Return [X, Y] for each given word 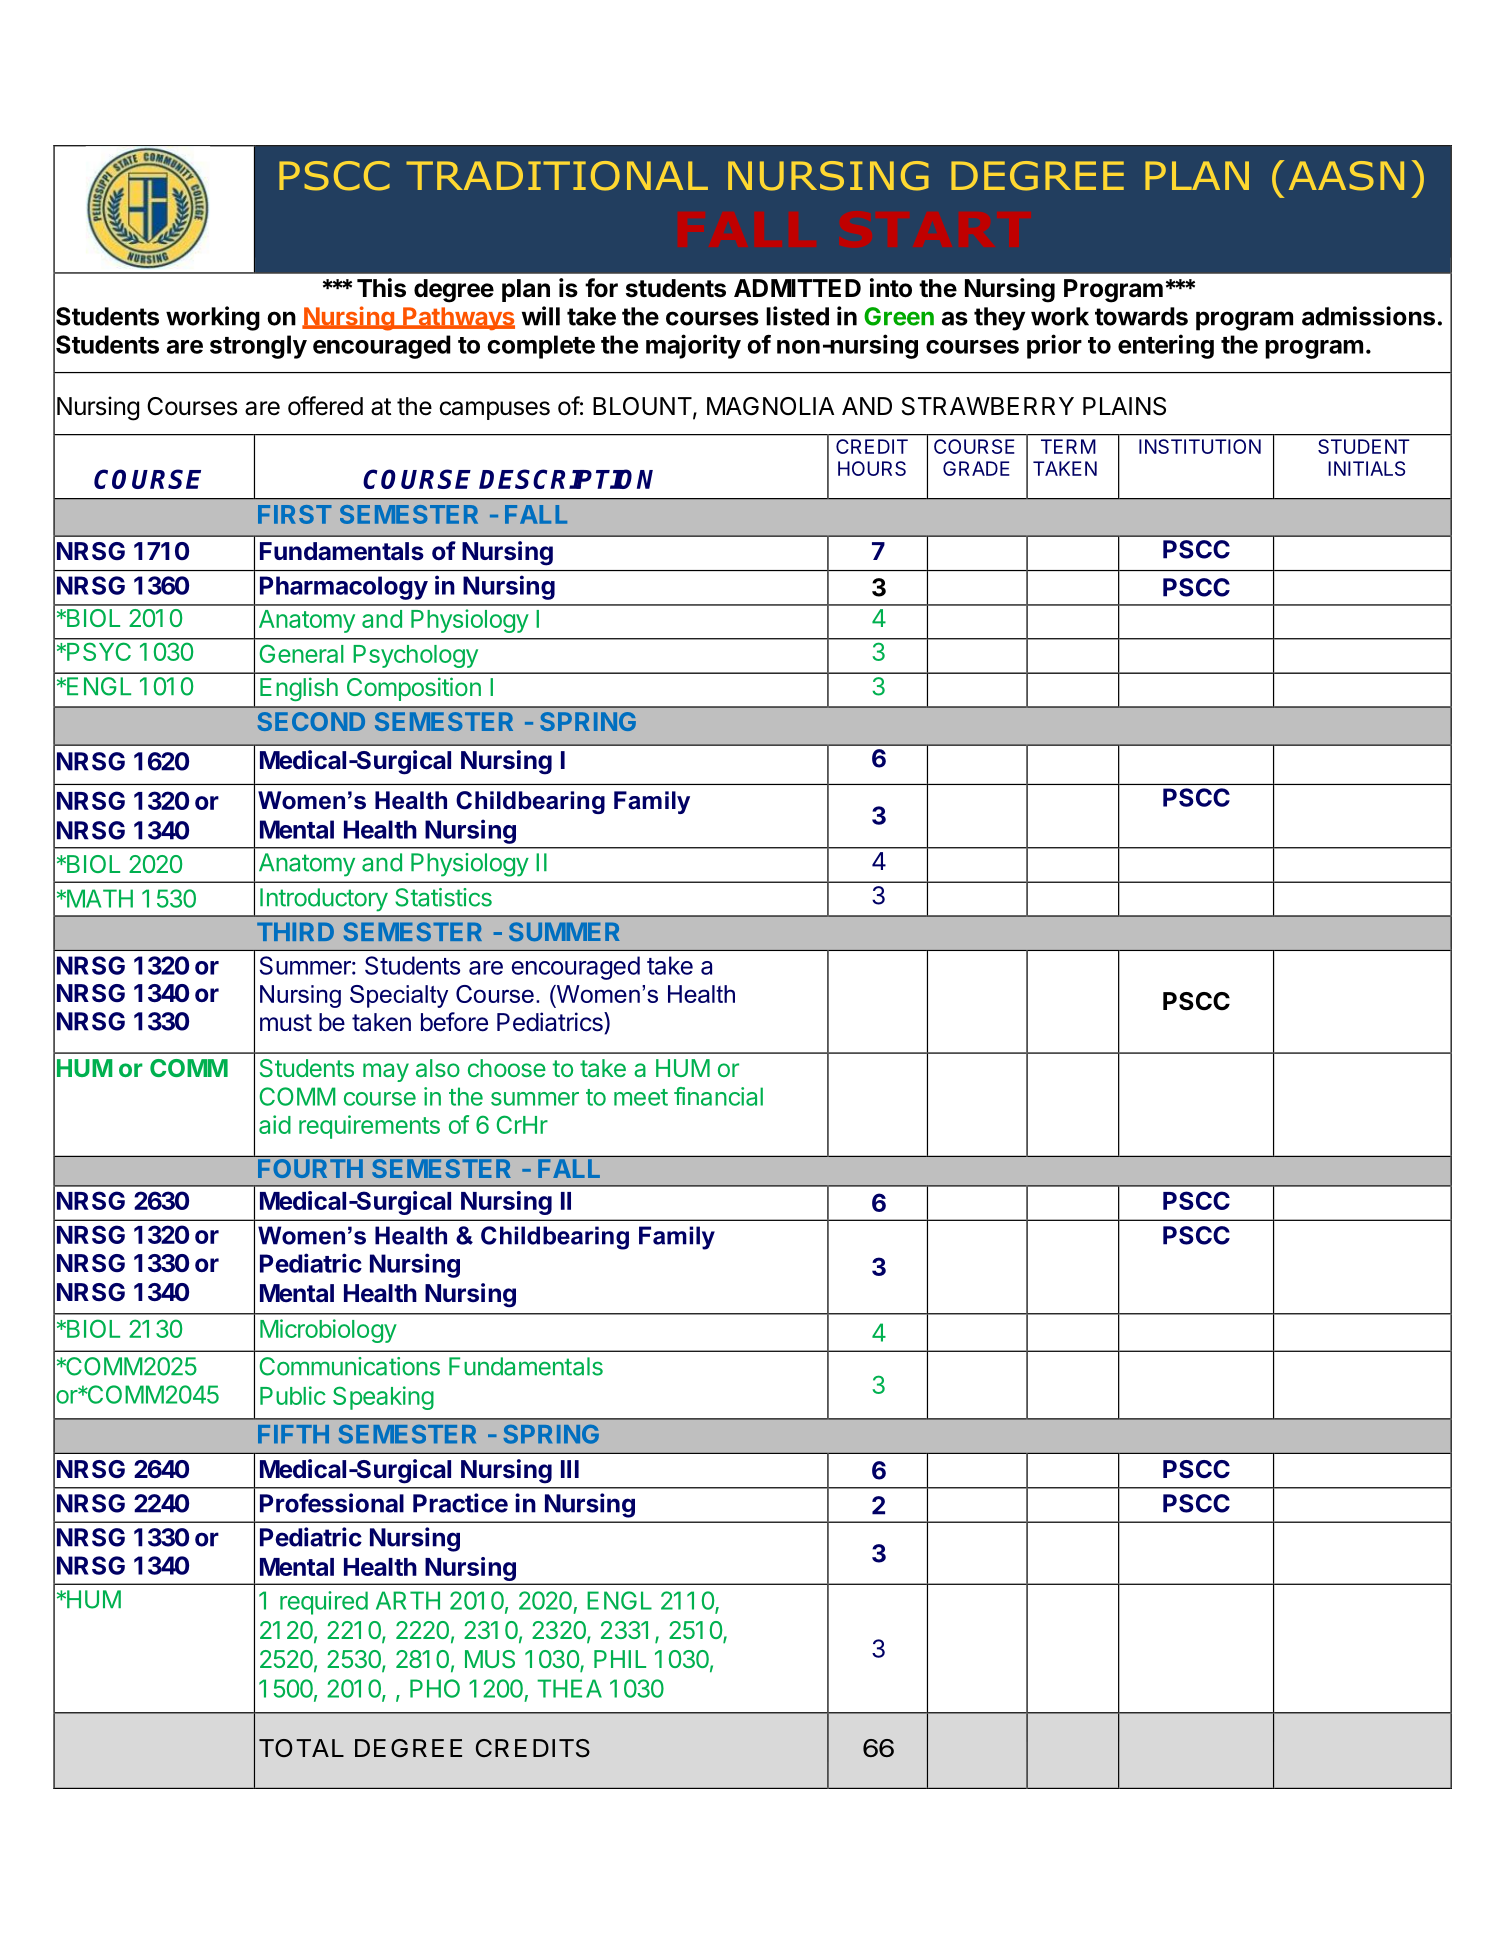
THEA [569, 1688]
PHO [435, 1688]
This [381, 288]
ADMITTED [797, 288]
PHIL [620, 1659]
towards [1141, 316]
